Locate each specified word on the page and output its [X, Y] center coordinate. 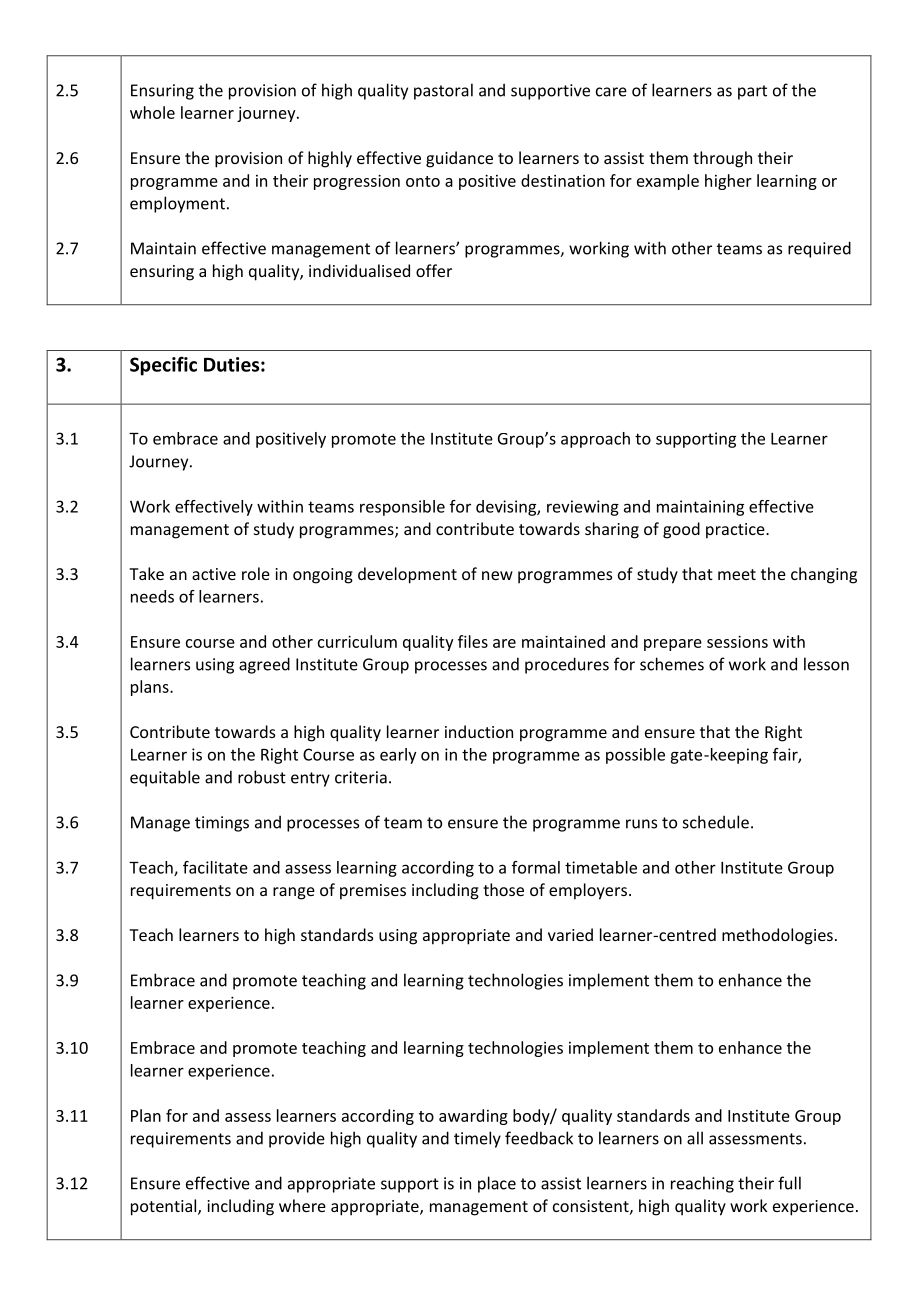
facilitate [215, 867]
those [503, 889]
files [473, 641]
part [752, 92]
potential [165, 1207]
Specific [163, 366]
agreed [264, 665]
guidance [459, 159]
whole [152, 112]
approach [595, 440]
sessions [737, 641]
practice [736, 531]
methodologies [777, 936]
